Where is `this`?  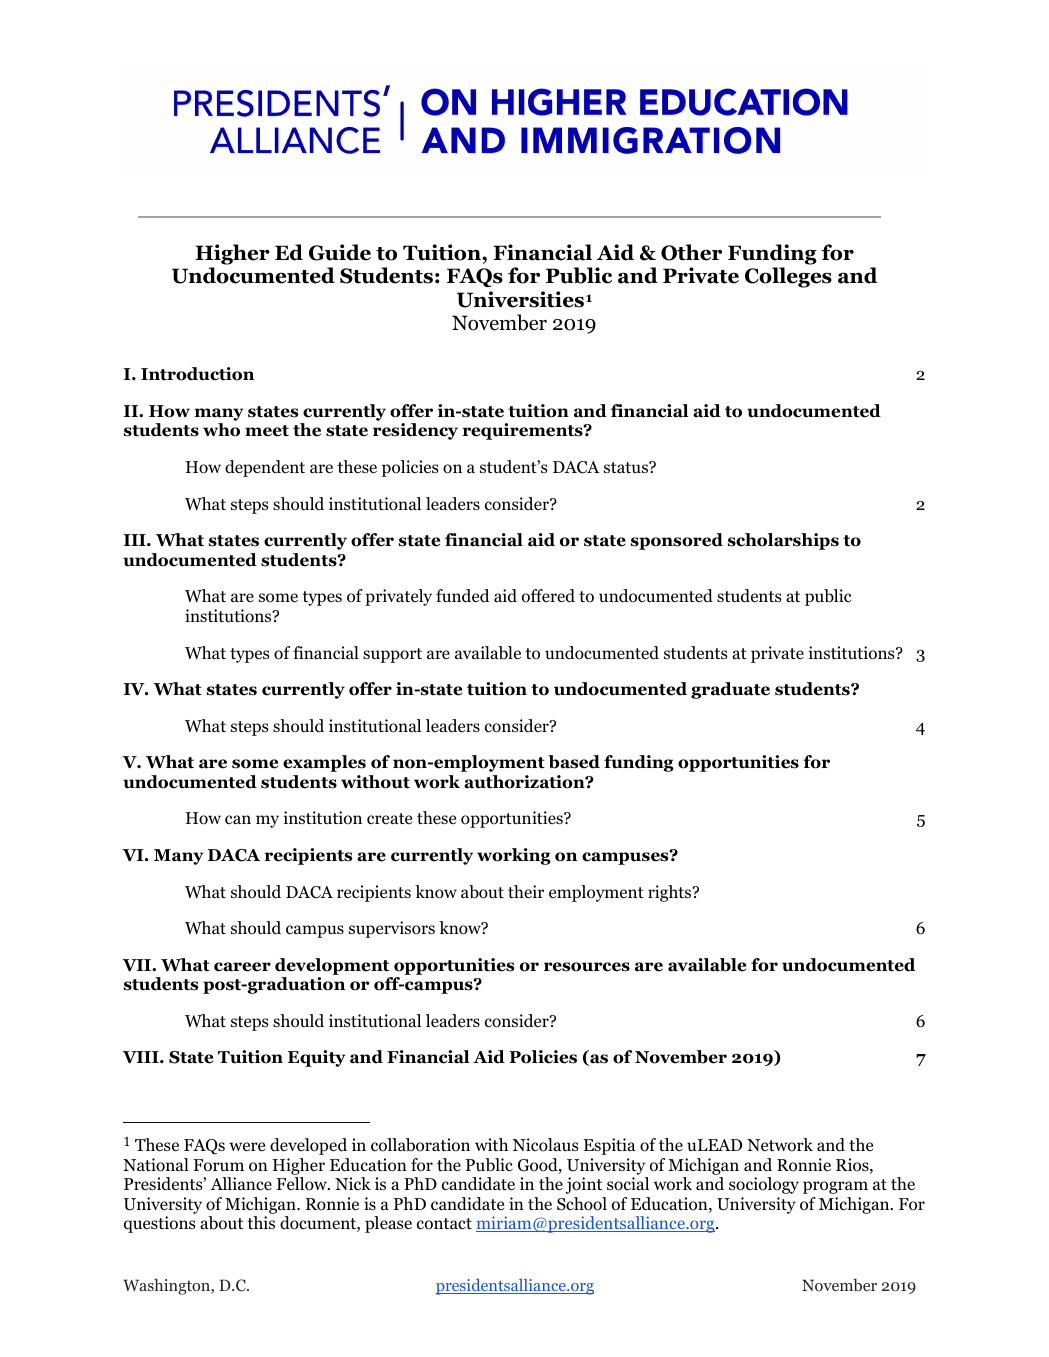
this is located at coordinates (261, 1222).
